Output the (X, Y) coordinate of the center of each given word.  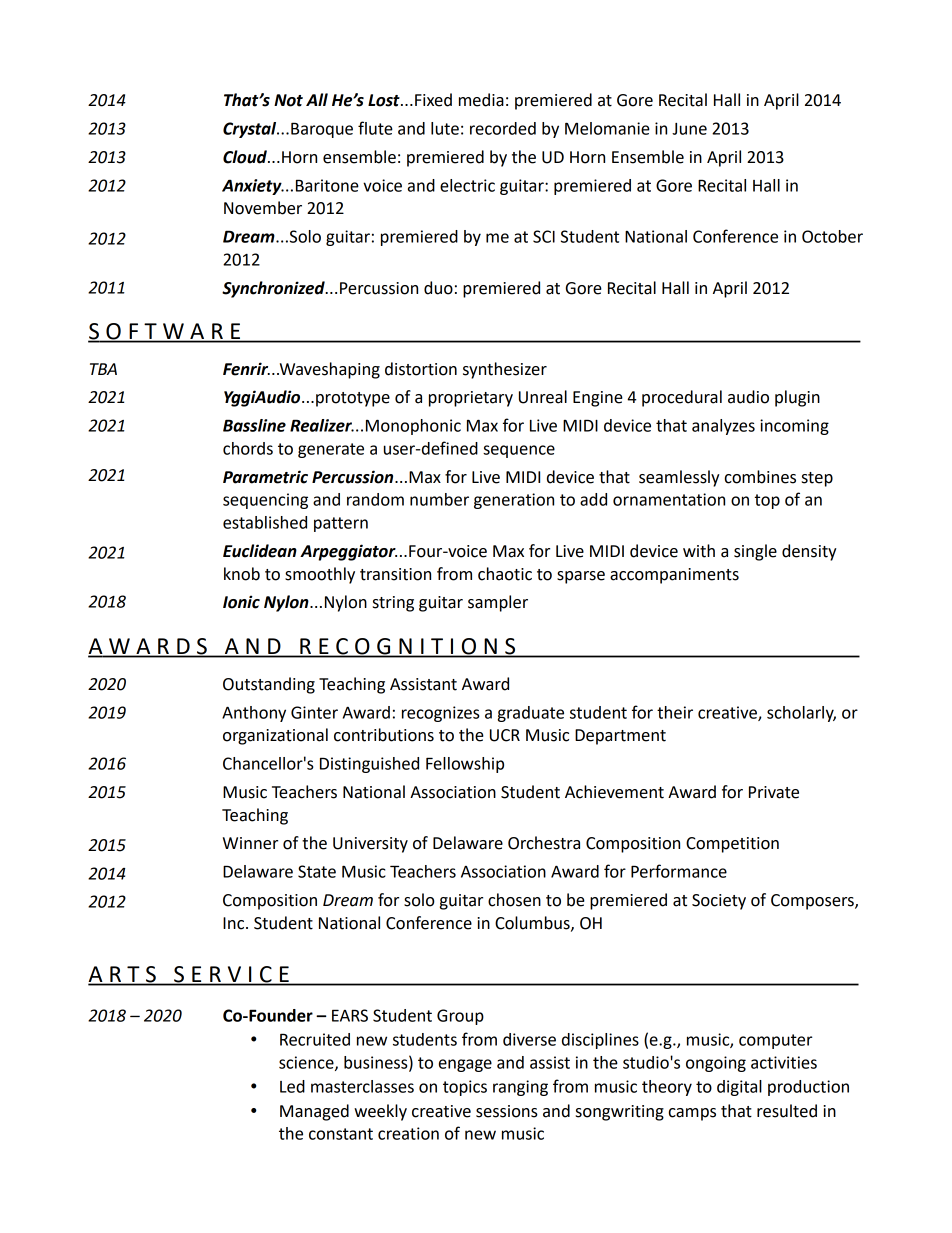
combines (760, 477)
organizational (275, 736)
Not (288, 100)
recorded (503, 128)
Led (292, 1086)
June (689, 129)
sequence (519, 451)
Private (774, 792)
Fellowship (465, 765)
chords (248, 448)
